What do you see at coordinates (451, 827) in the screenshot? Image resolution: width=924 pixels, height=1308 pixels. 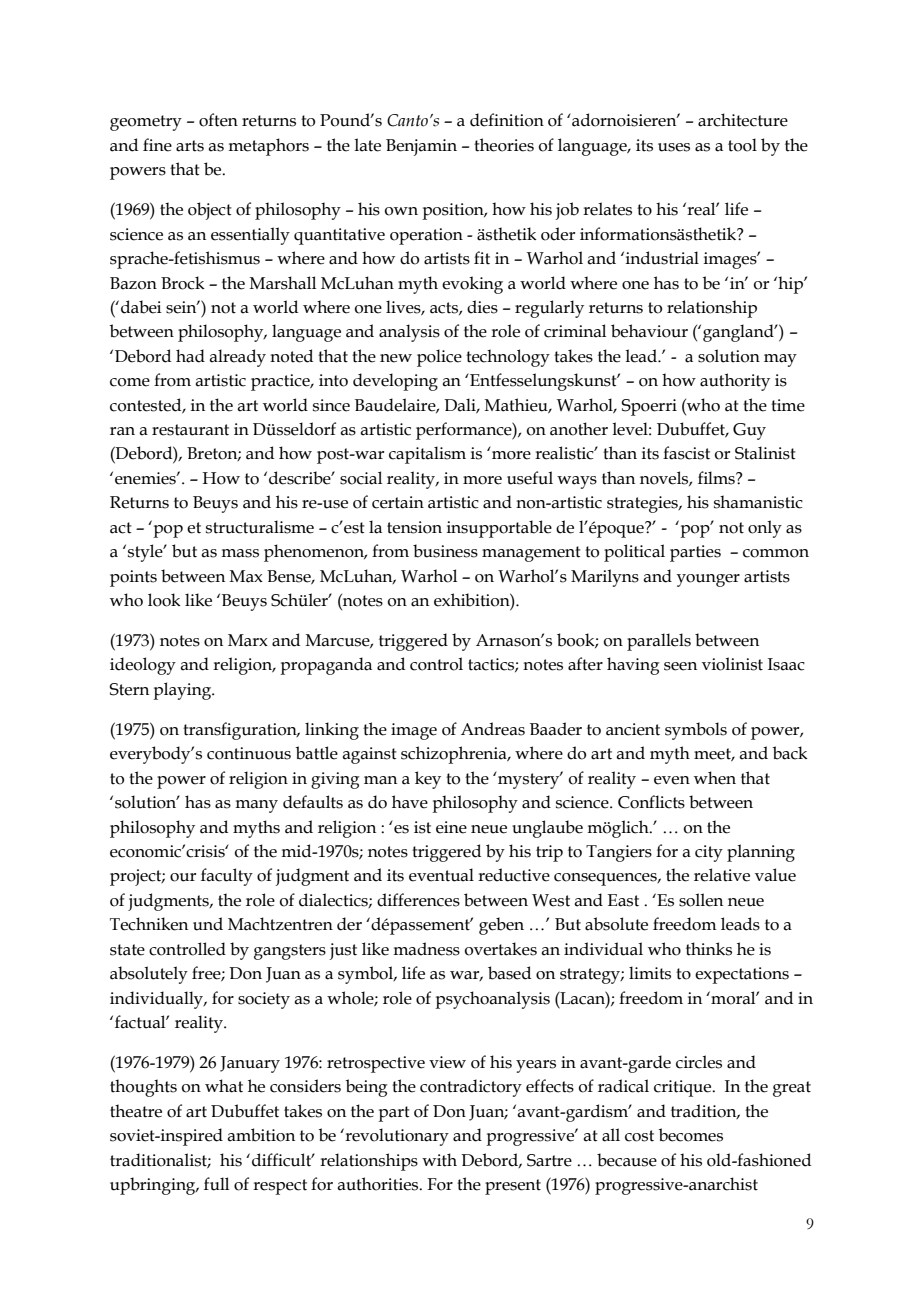 I see `eine` at bounding box center [451, 827].
